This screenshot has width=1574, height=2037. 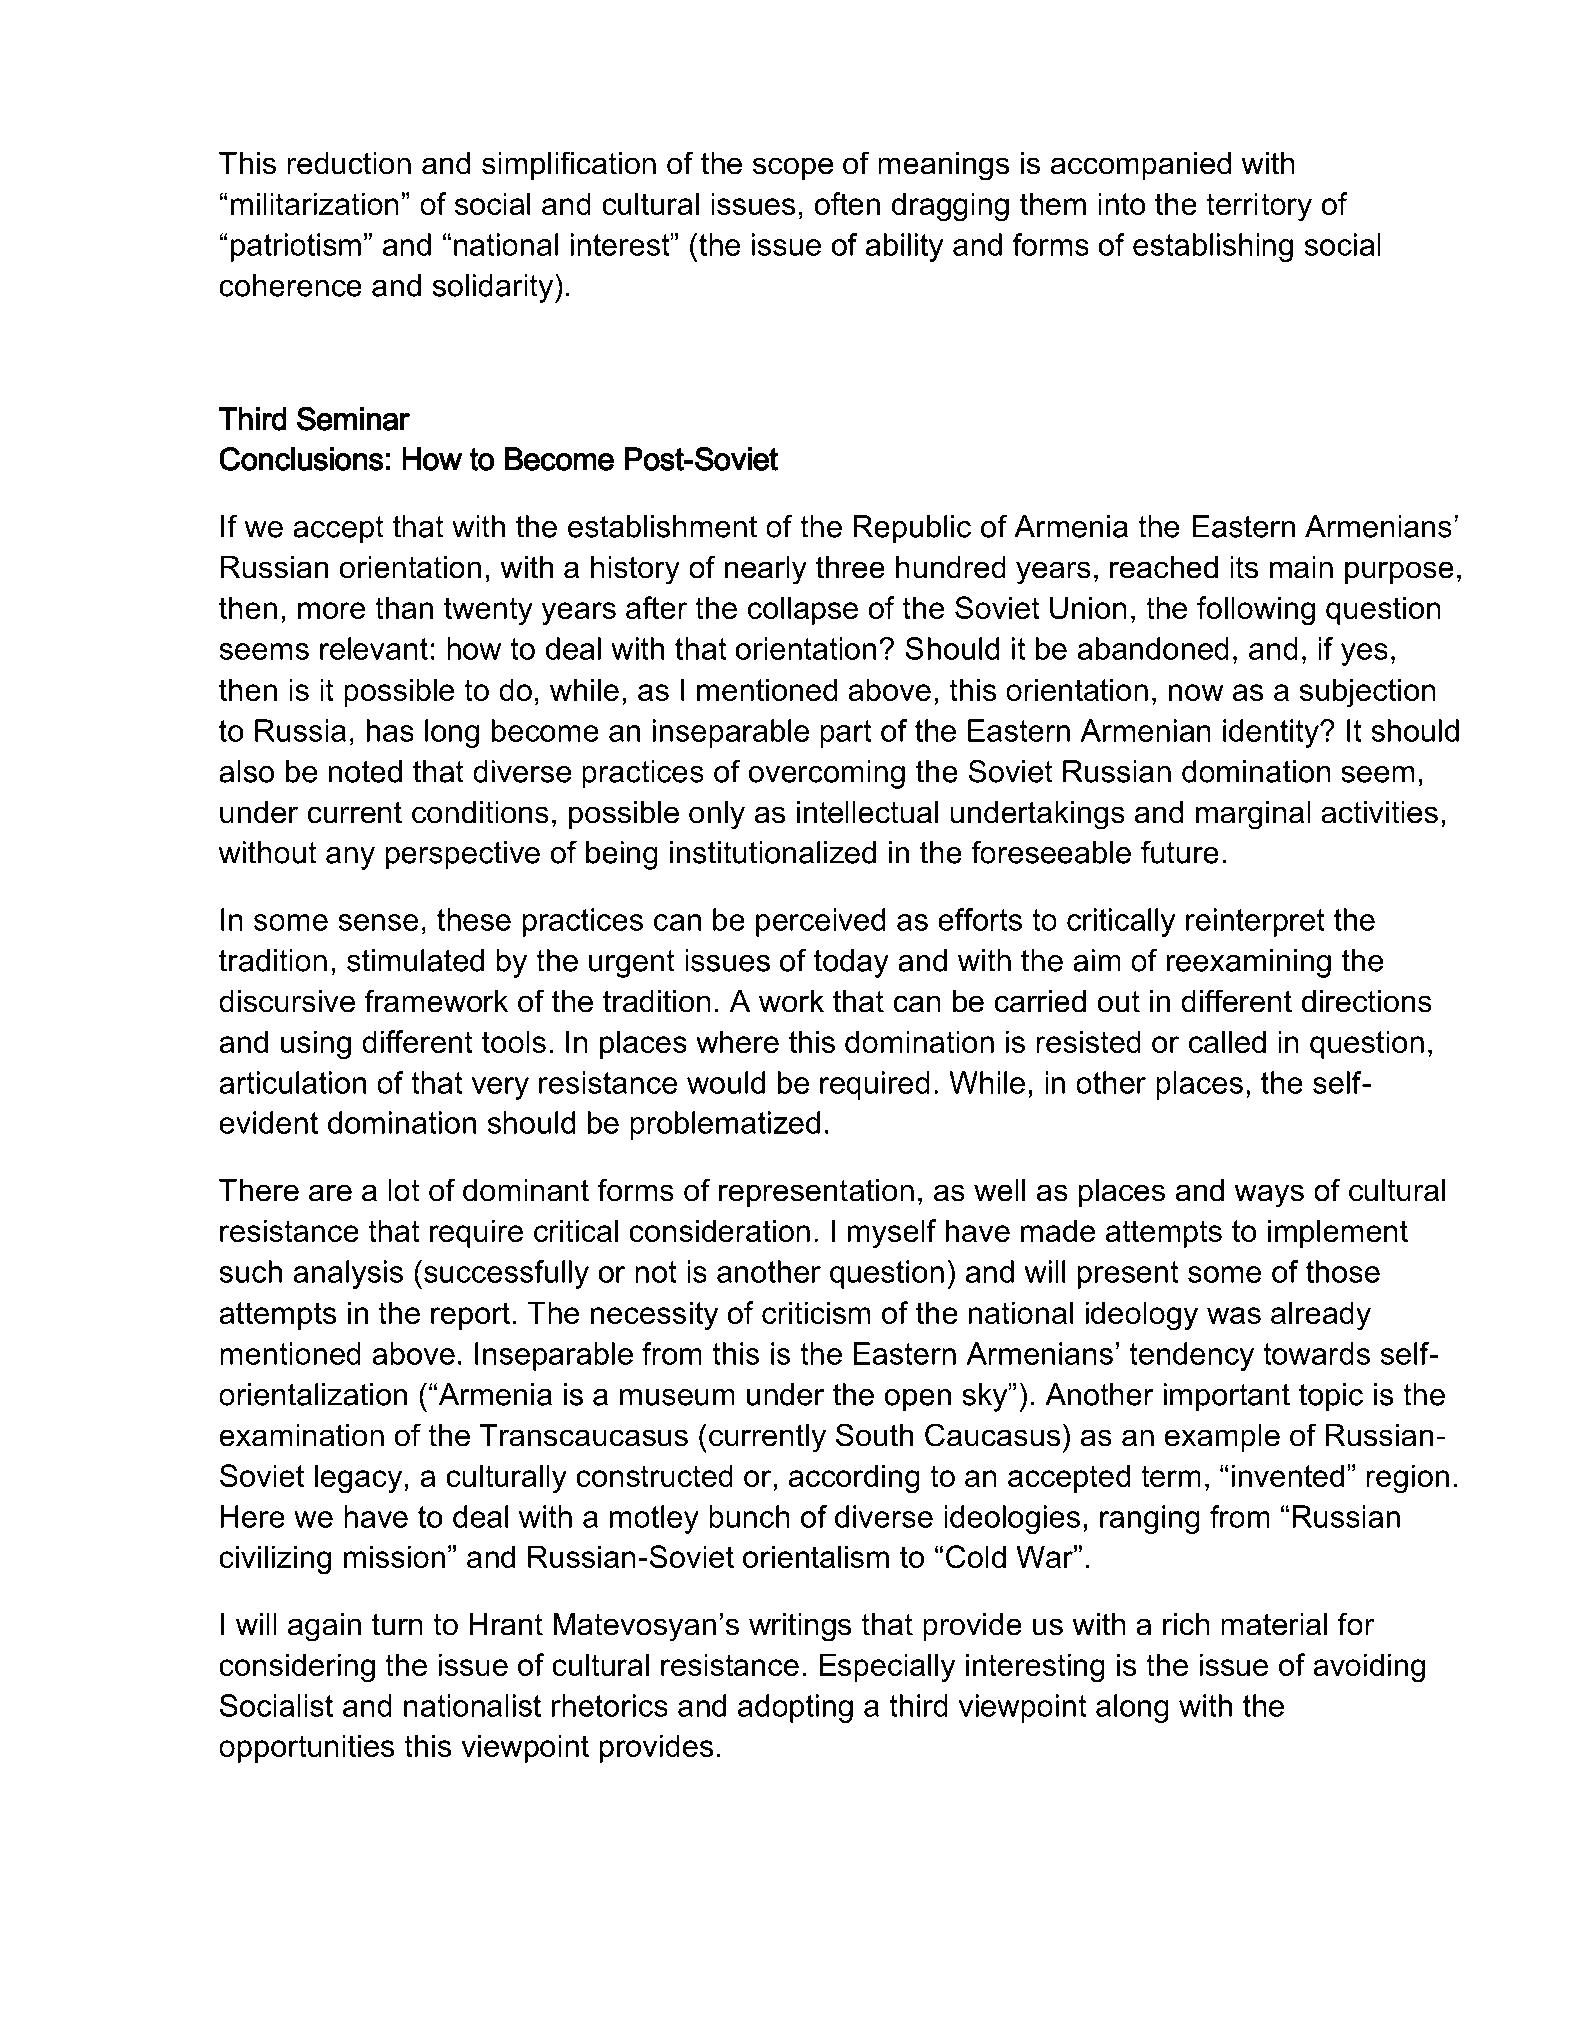 What do you see at coordinates (1369, 1668) in the screenshot?
I see `avoiding` at bounding box center [1369, 1668].
